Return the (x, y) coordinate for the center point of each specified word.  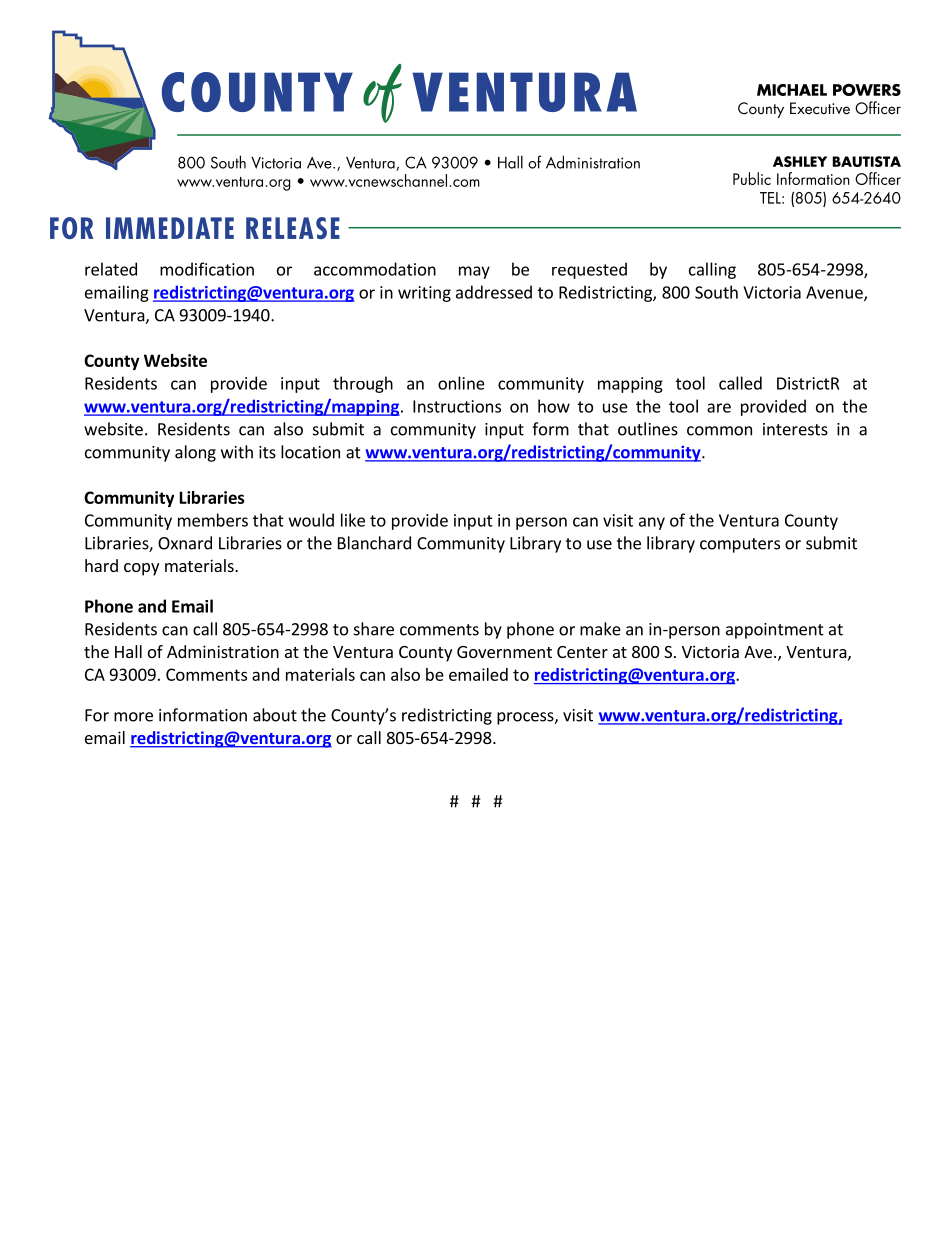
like (353, 520)
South (716, 292)
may (474, 272)
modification (207, 269)
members (213, 520)
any (652, 523)
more (133, 717)
